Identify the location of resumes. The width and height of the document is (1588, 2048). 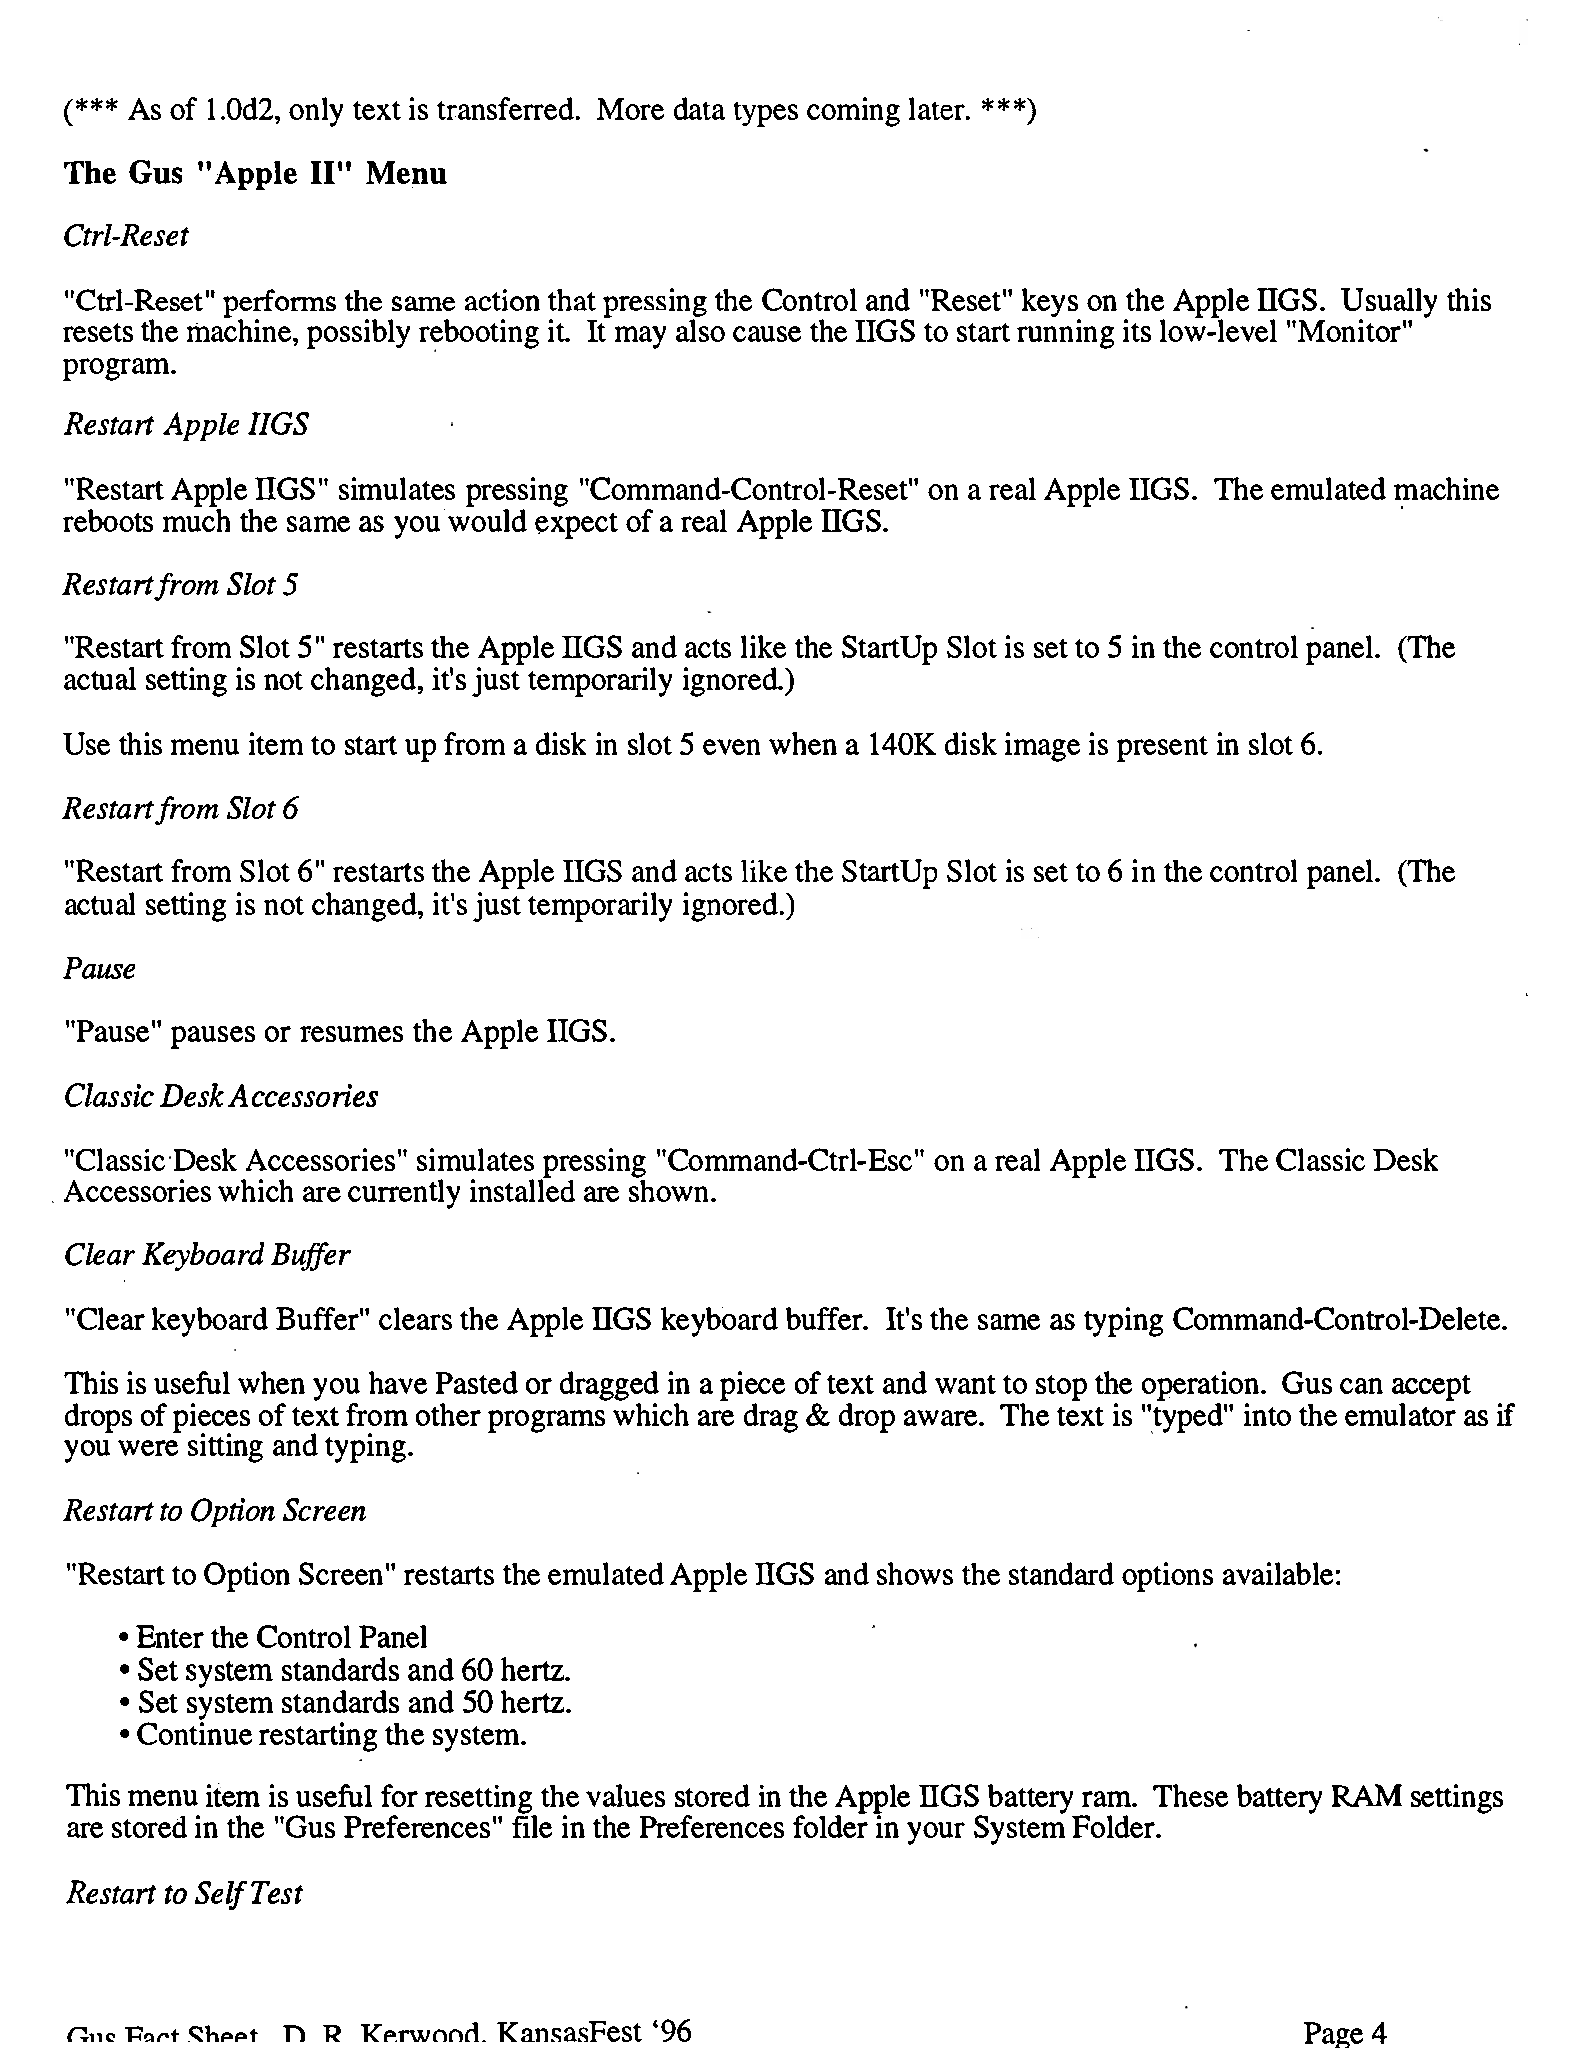
(351, 1034).
